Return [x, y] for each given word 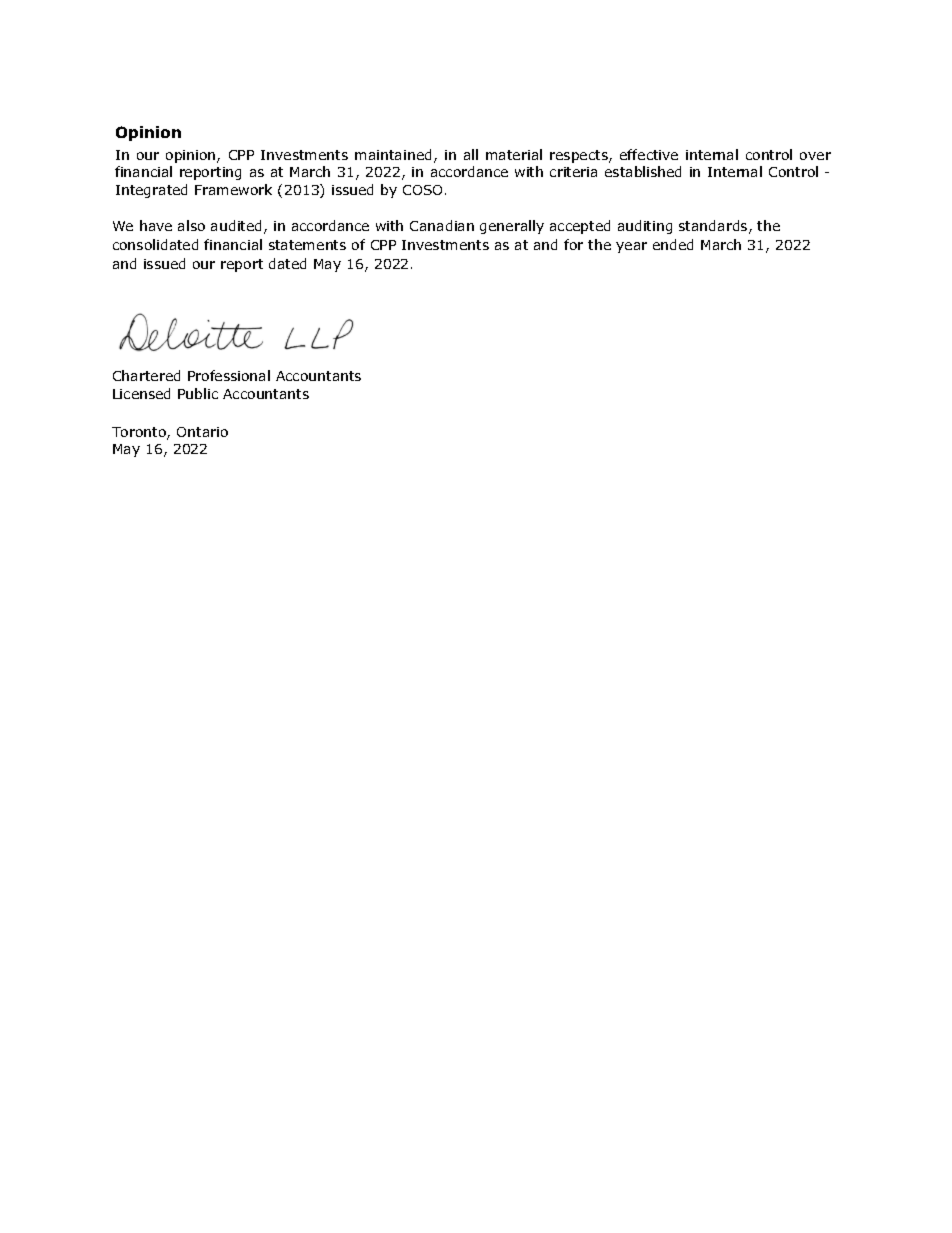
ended [673, 244]
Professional [229, 375]
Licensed [141, 393]
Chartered [146, 375]
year [631, 247]
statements [307, 245]
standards [714, 227]
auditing [645, 227]
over [815, 156]
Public [198, 393]
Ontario [202, 432]
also [191, 225]
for [573, 244]
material [514, 154]
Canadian [442, 225]
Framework [233, 189]
